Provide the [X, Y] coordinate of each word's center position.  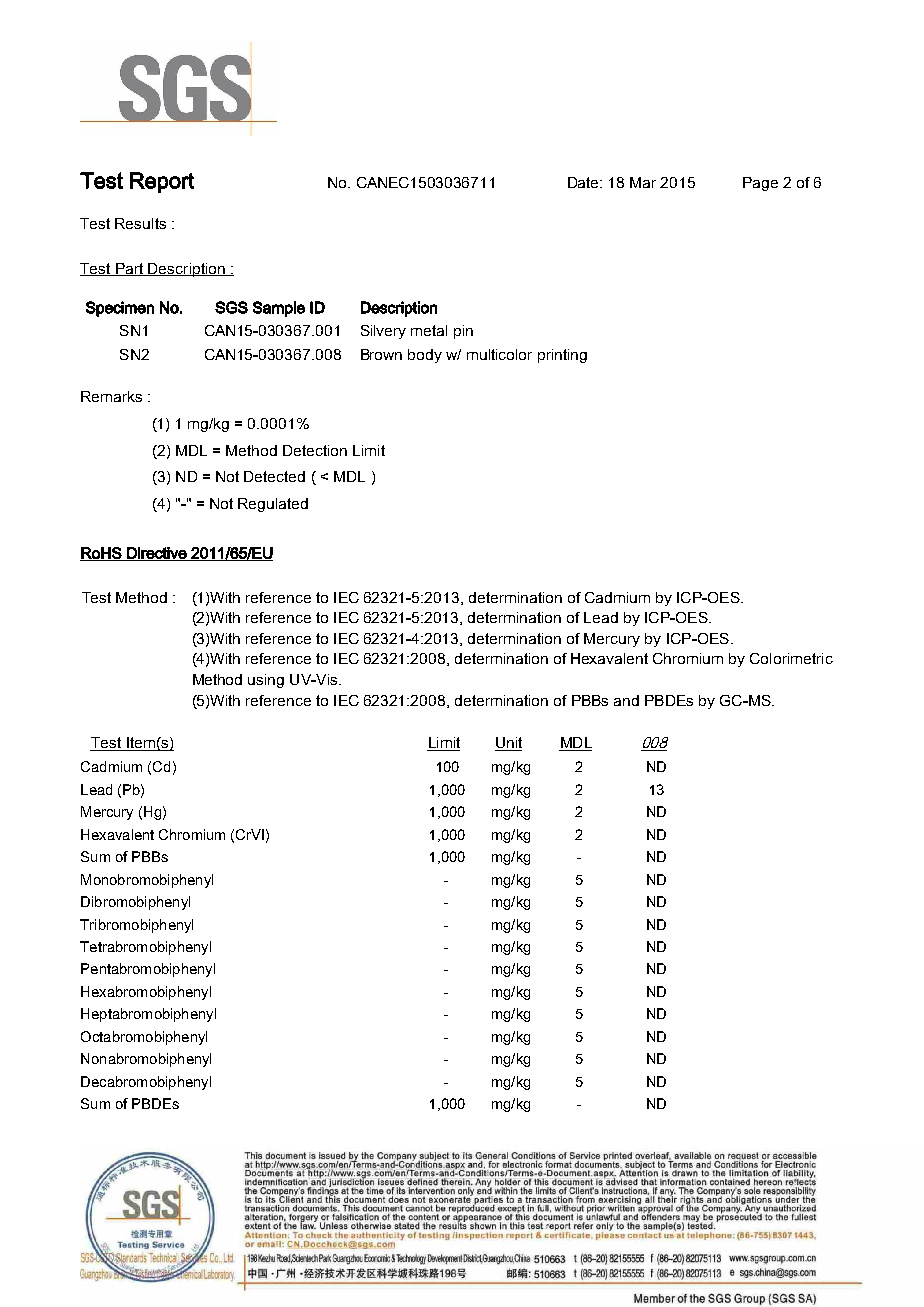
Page [760, 184]
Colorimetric [791, 658]
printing [562, 356]
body [425, 356]
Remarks [111, 396]
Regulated [273, 505]
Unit [508, 744]
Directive [157, 554]
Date [585, 182]
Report [162, 182]
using [266, 681]
